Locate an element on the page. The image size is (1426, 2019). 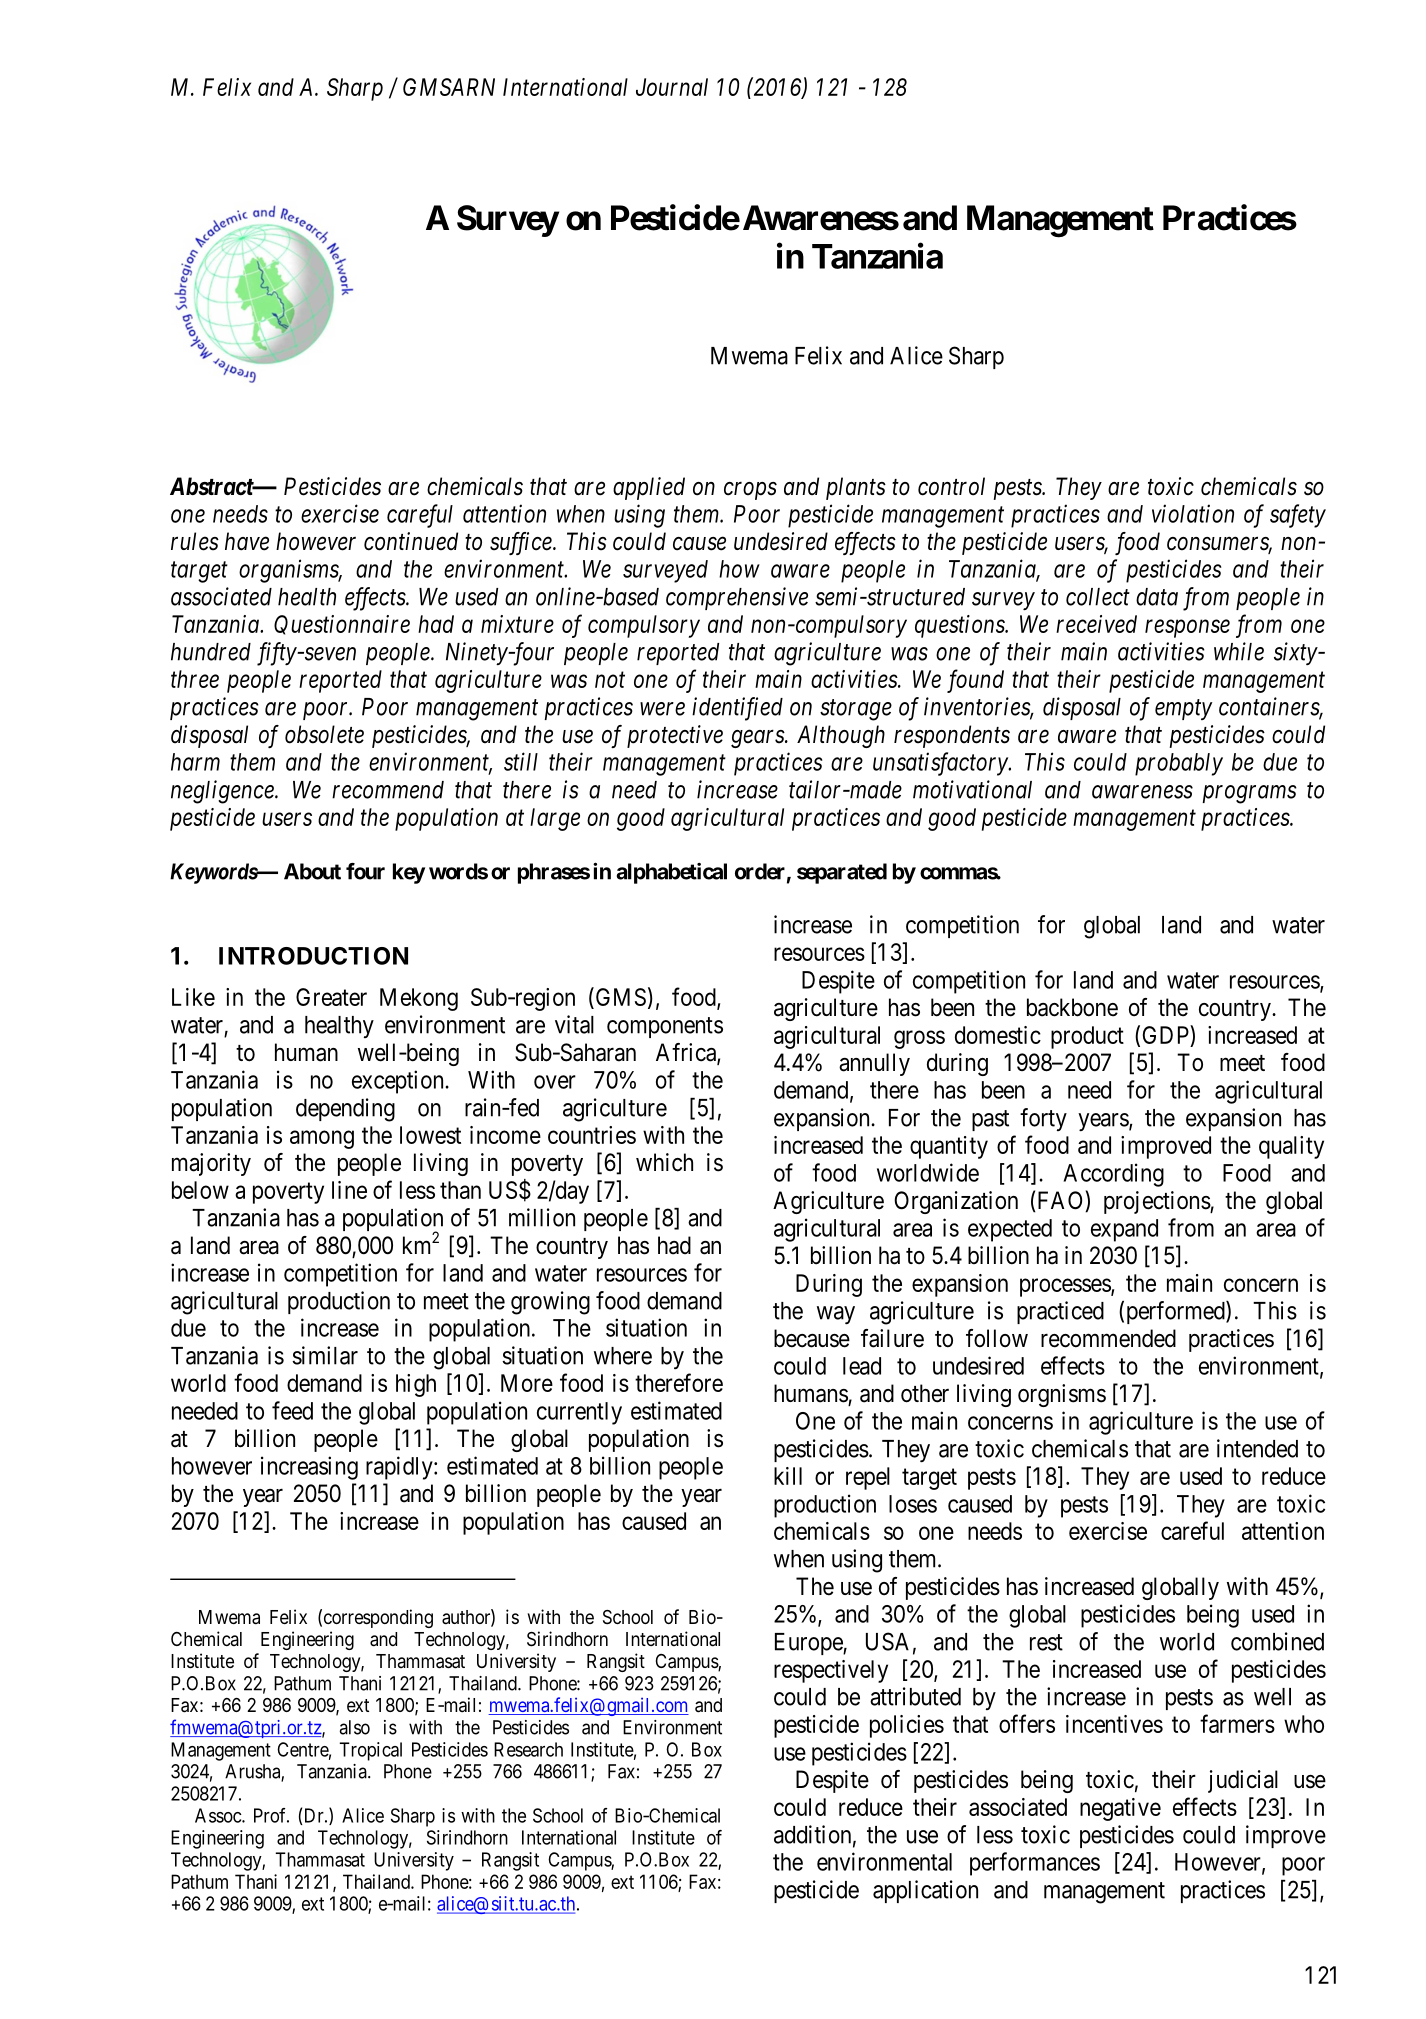
crops is located at coordinates (750, 491).
